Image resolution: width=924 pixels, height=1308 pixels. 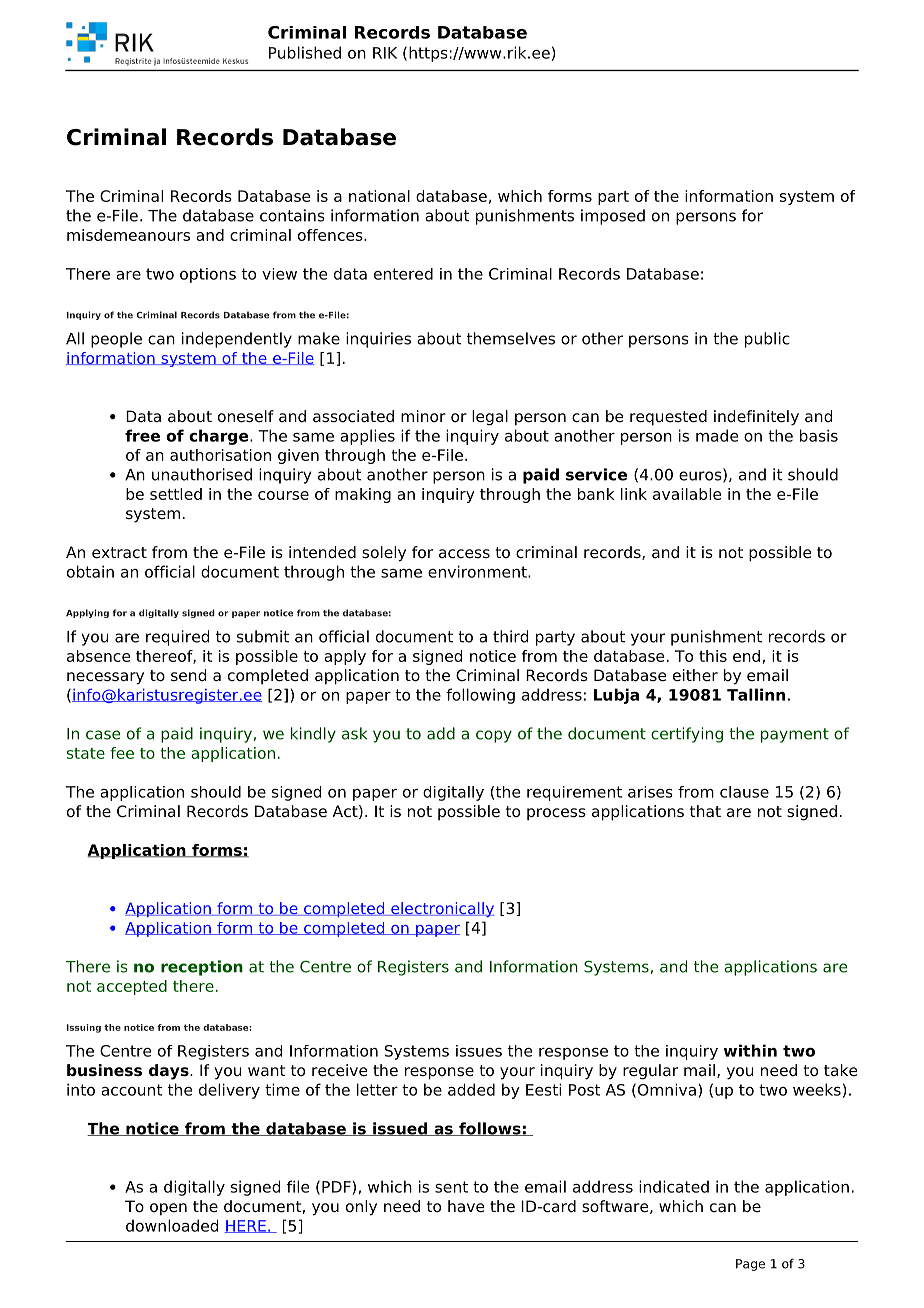 What do you see at coordinates (202, 474) in the screenshot?
I see `unauthorised` at bounding box center [202, 474].
